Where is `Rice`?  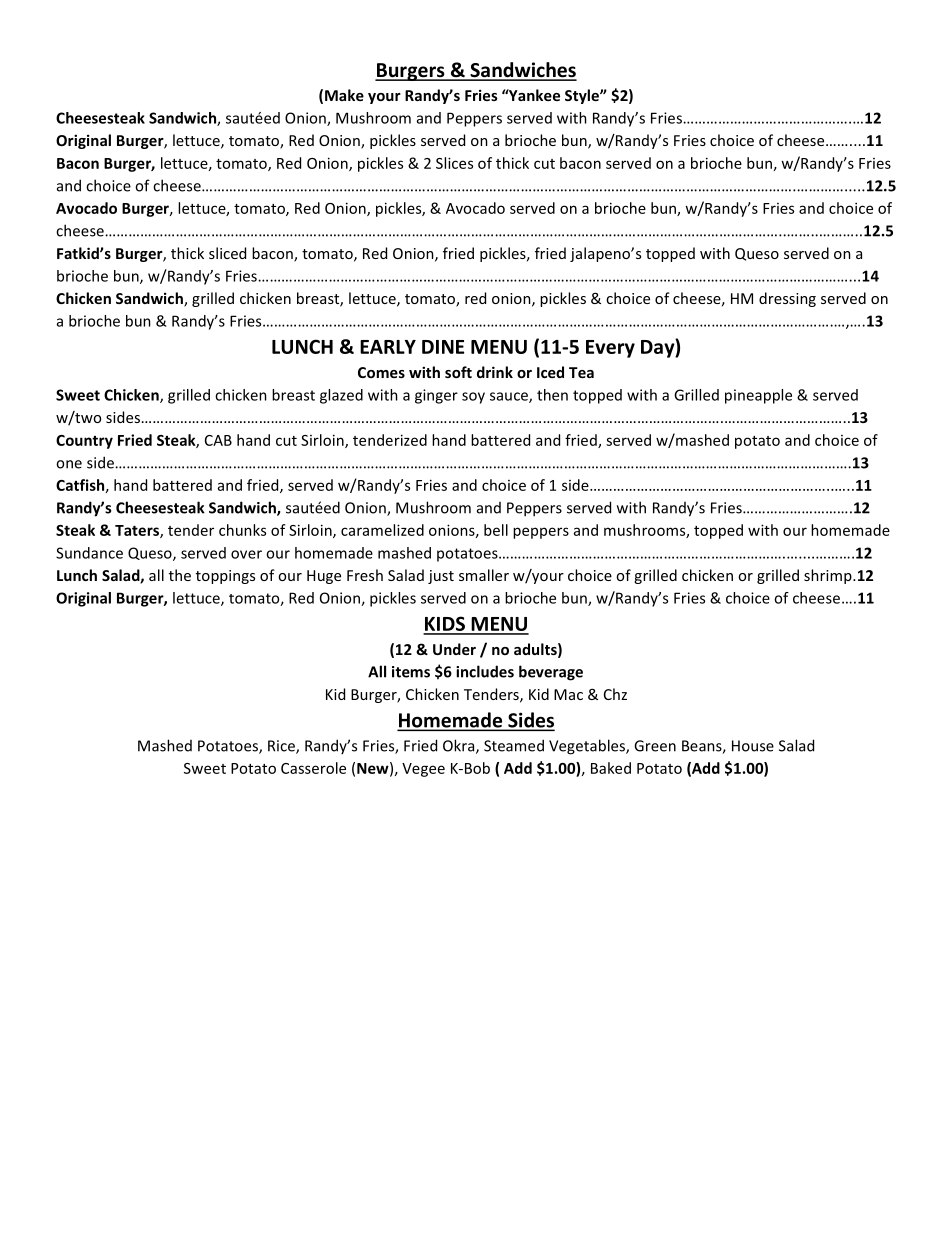 Rice is located at coordinates (282, 747).
